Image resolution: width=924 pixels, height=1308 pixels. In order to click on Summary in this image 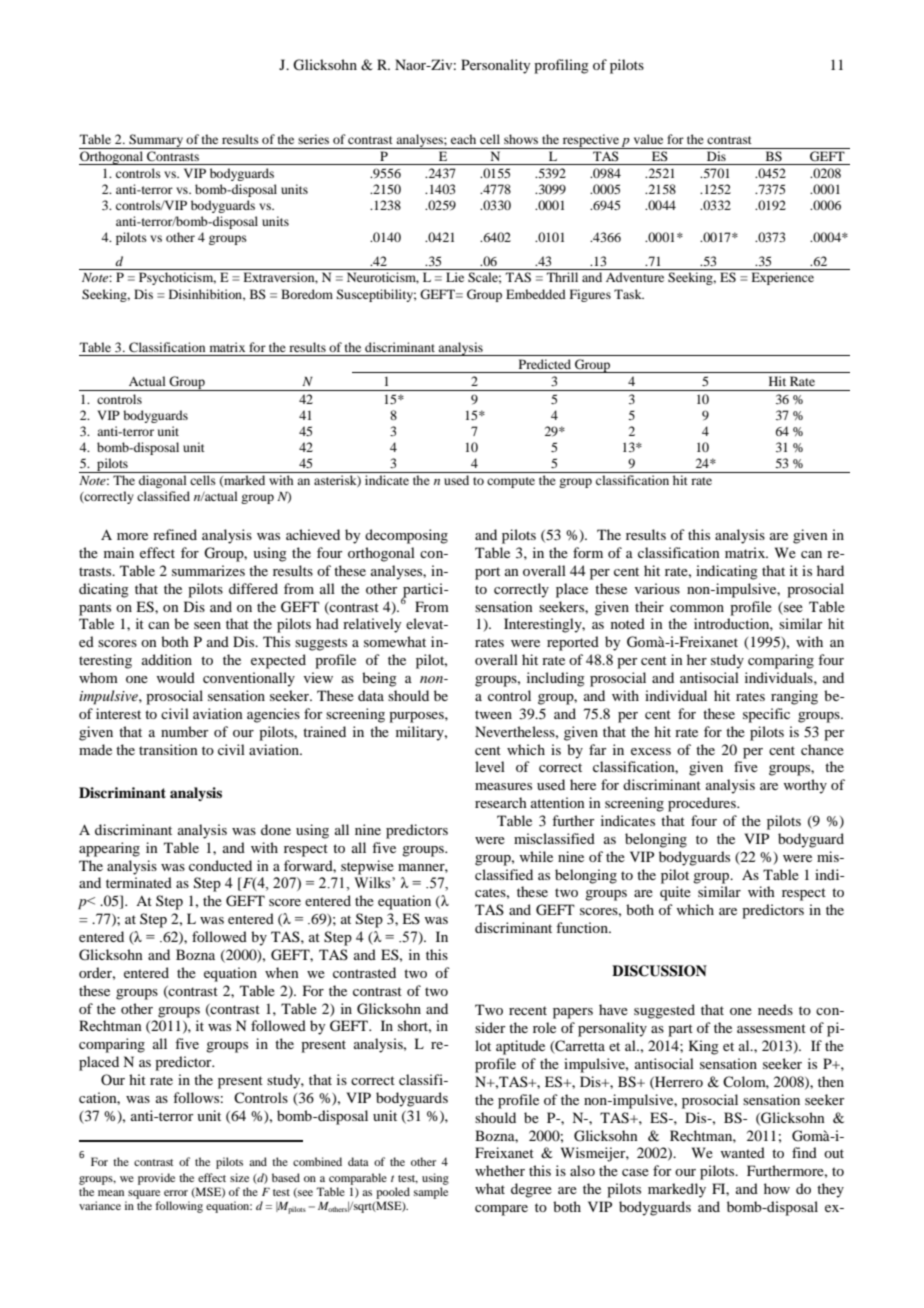, I will do `click(156, 141)`.
